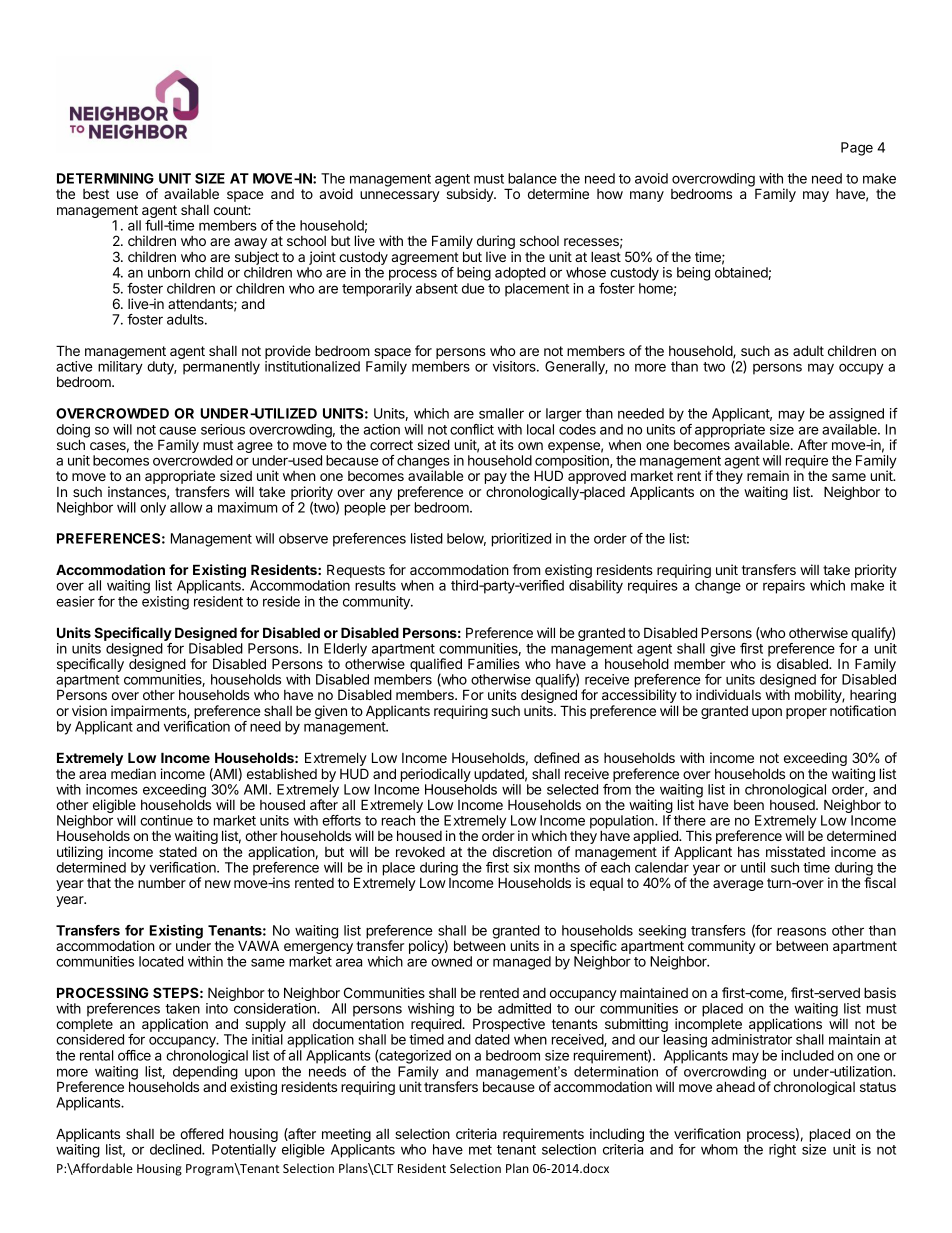 This image has height=1233, width=952. Describe the element at coordinates (202, 1133) in the image. I see `offered` at that location.
